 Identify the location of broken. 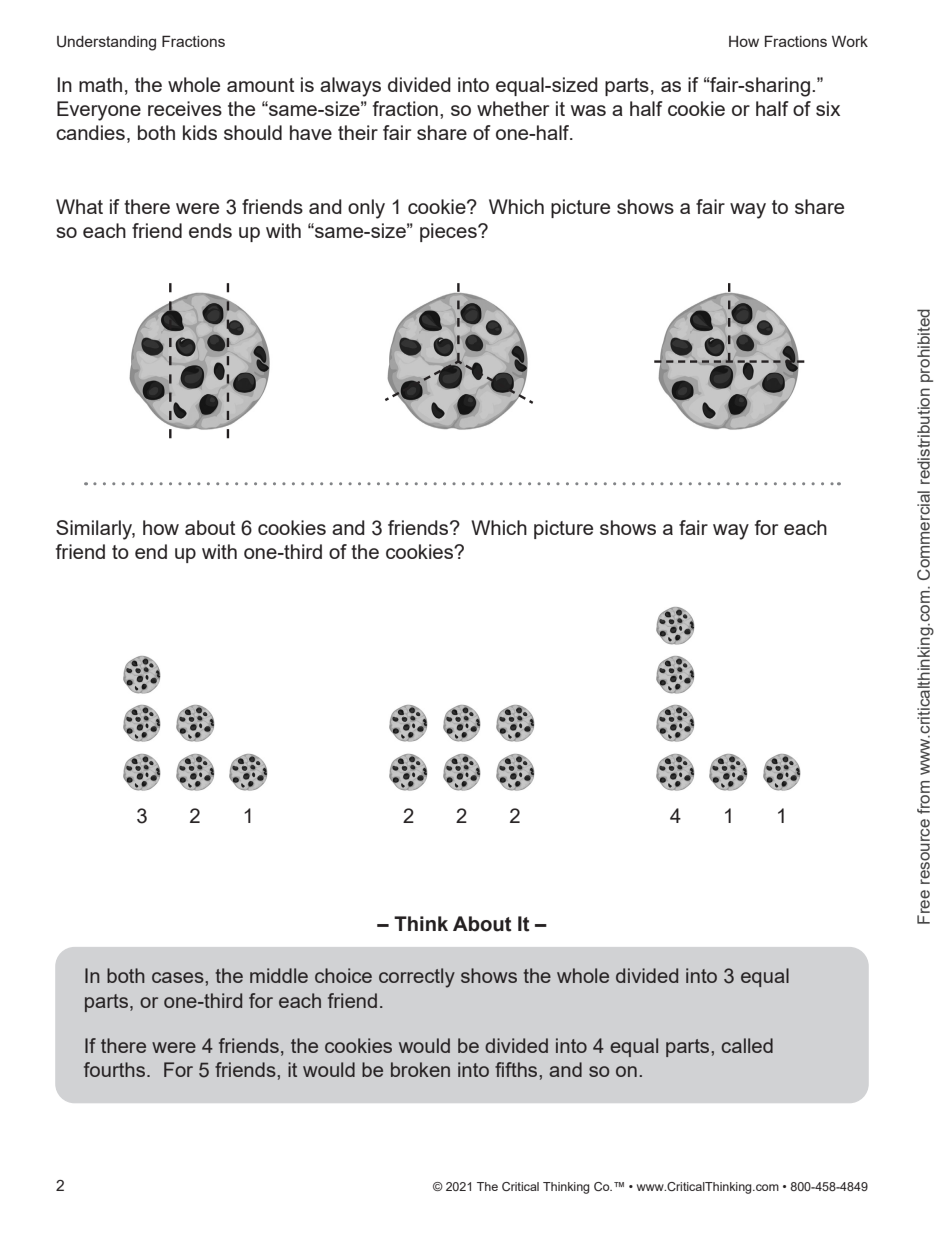
(420, 1069).
